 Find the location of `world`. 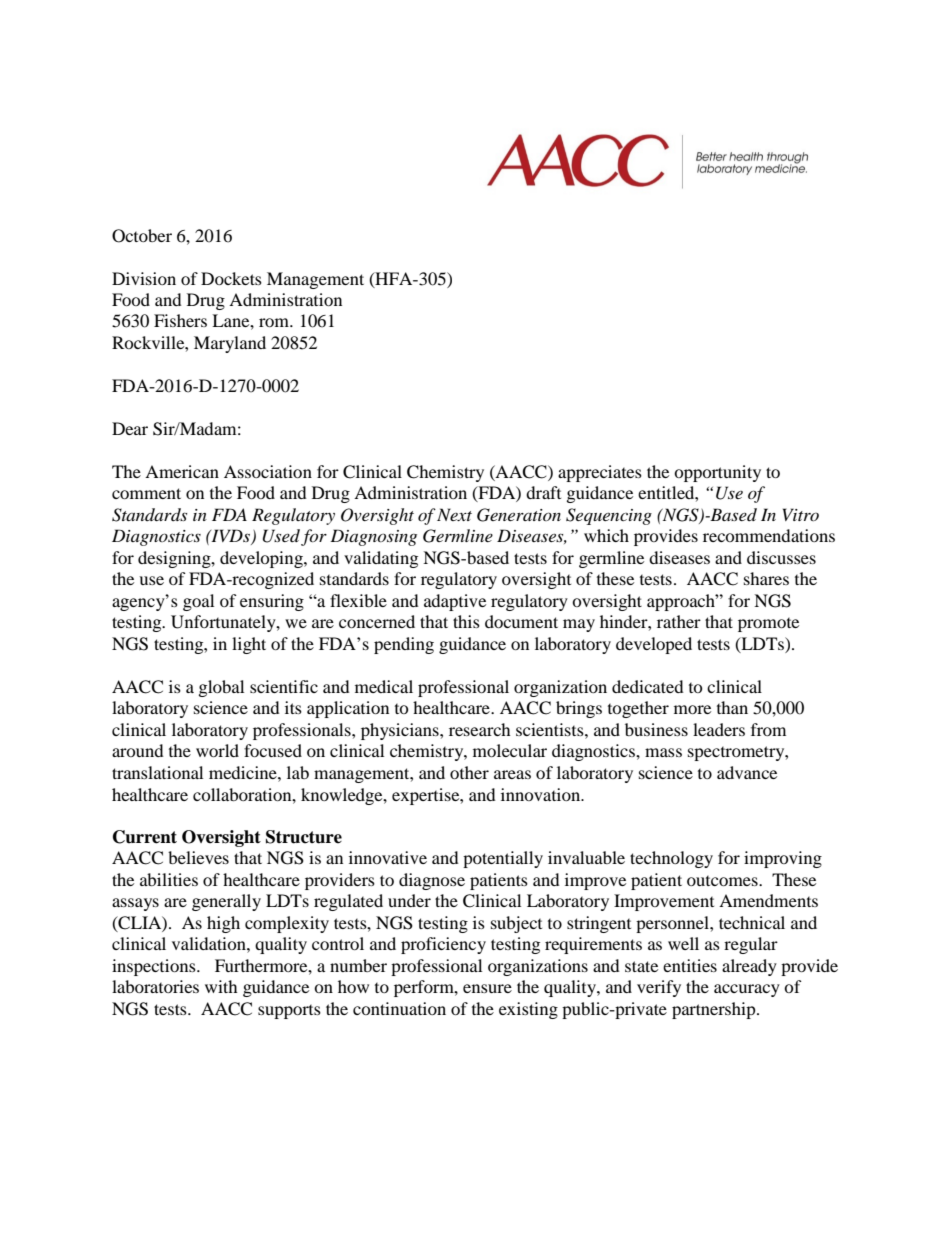

world is located at coordinates (217, 750).
